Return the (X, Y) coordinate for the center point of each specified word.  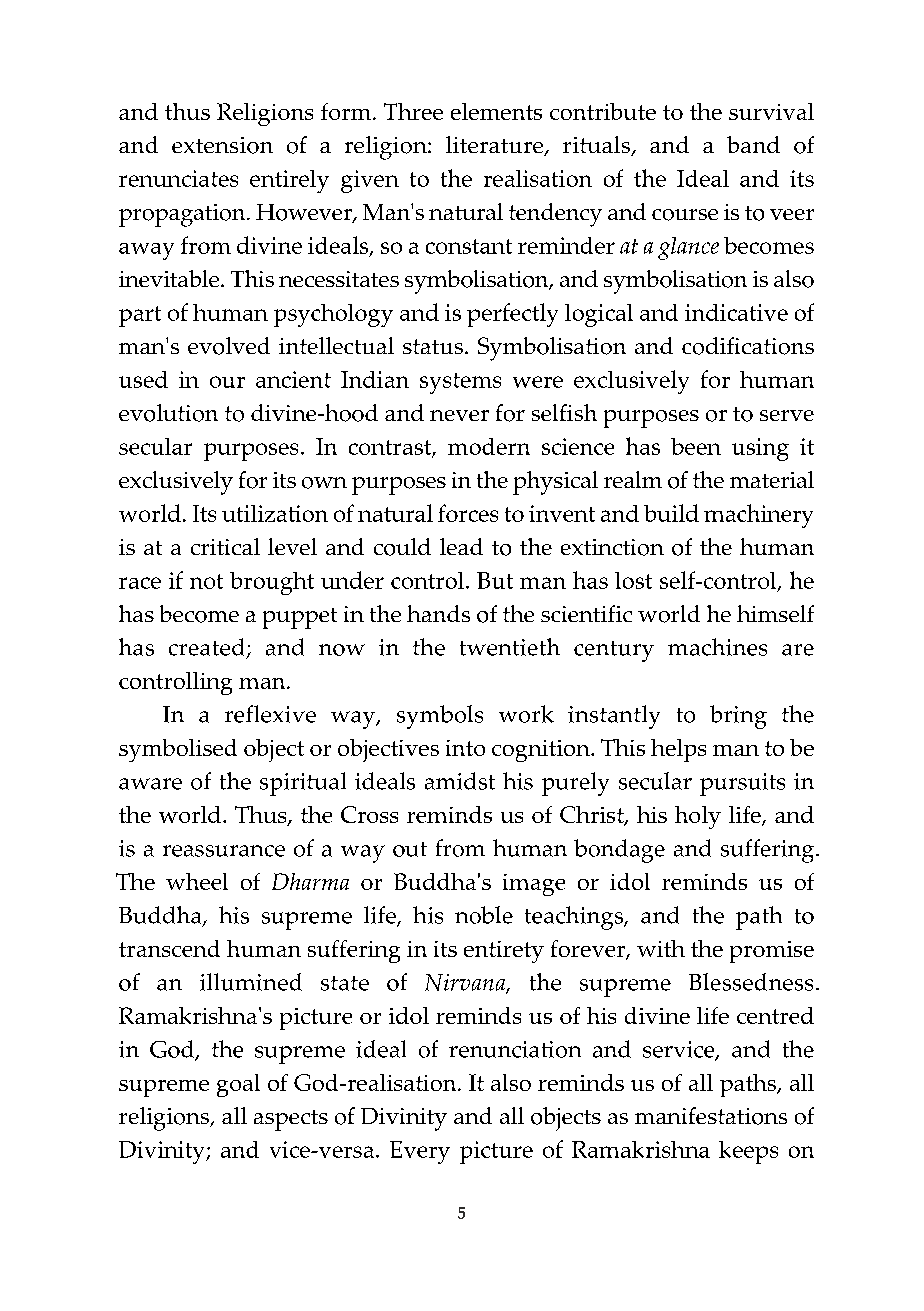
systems (460, 383)
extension (222, 145)
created (206, 647)
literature (496, 146)
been (696, 446)
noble (484, 915)
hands (438, 613)
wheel (197, 881)
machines (717, 647)
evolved (229, 346)
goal (238, 1085)
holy (698, 817)
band (753, 144)
